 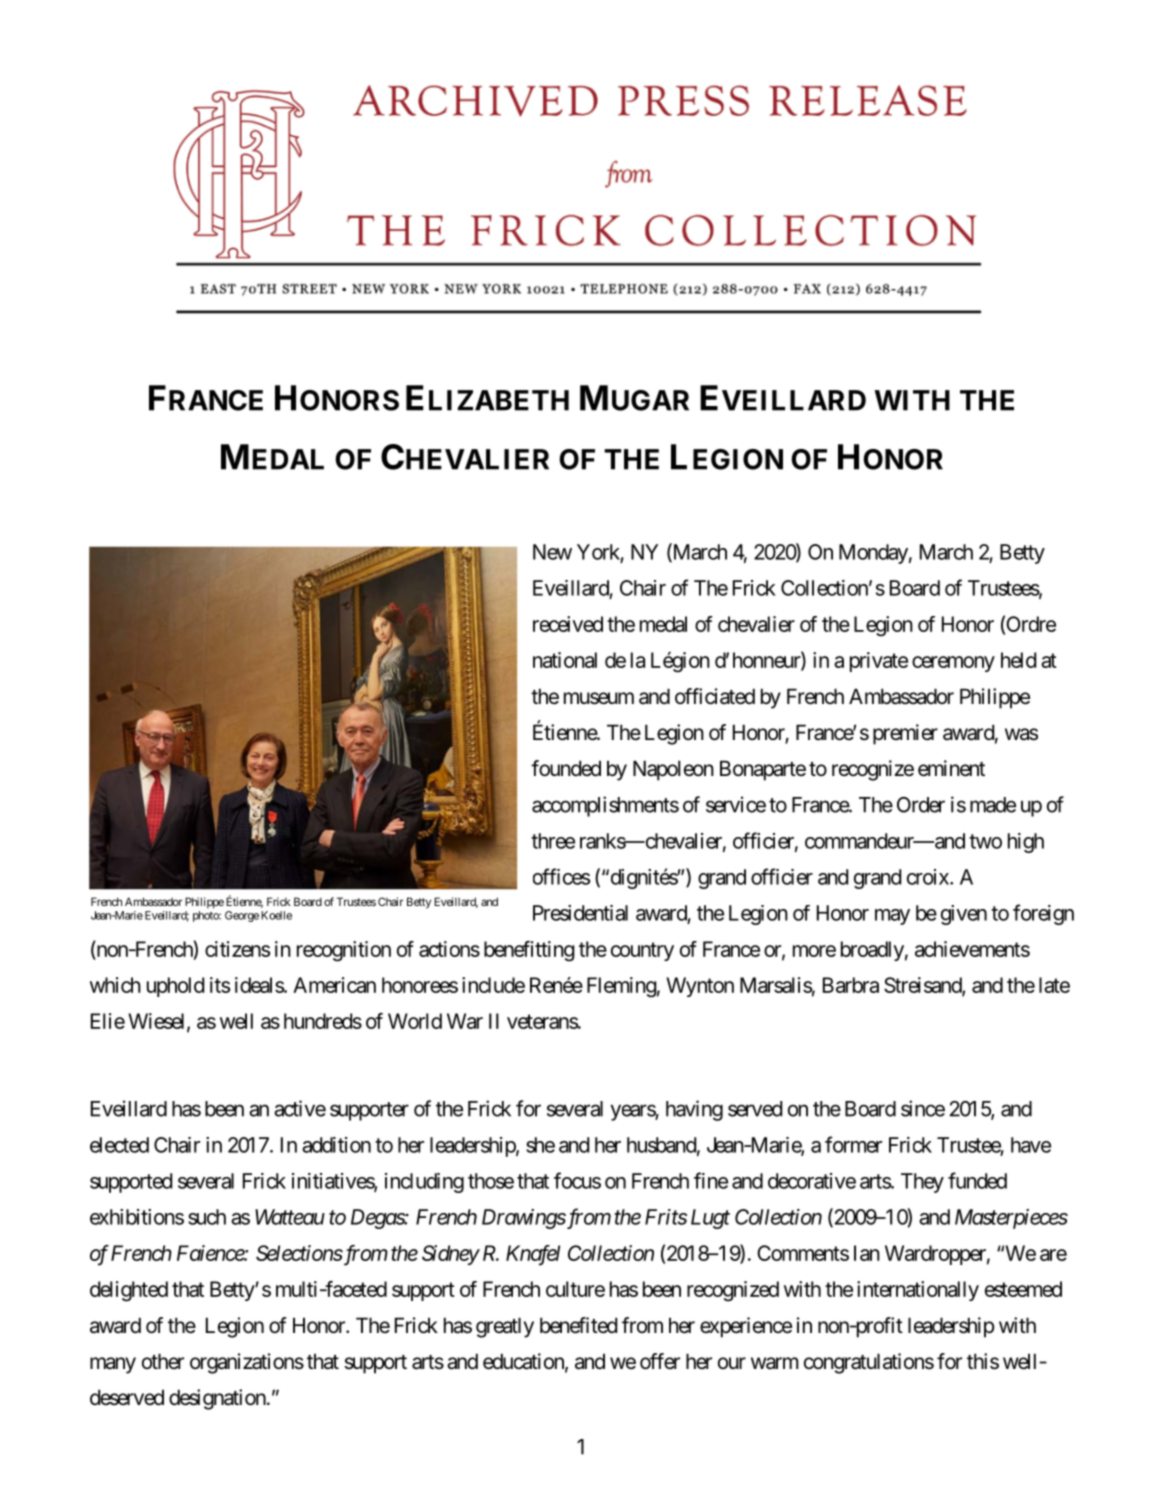 What do you see at coordinates (242, 916) in the screenshot?
I see `George` at bounding box center [242, 916].
